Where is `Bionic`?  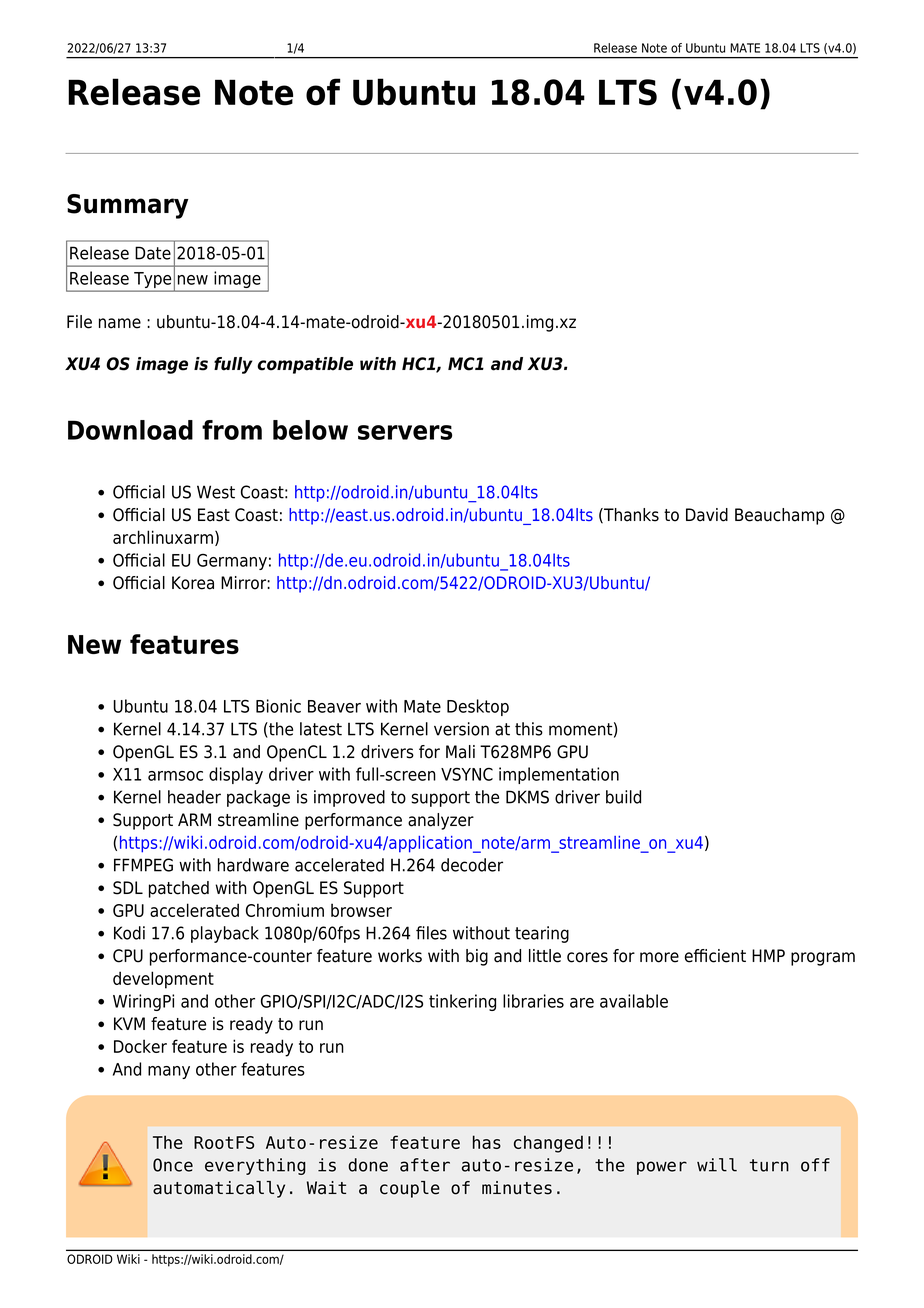
Bionic is located at coordinates (278, 706).
